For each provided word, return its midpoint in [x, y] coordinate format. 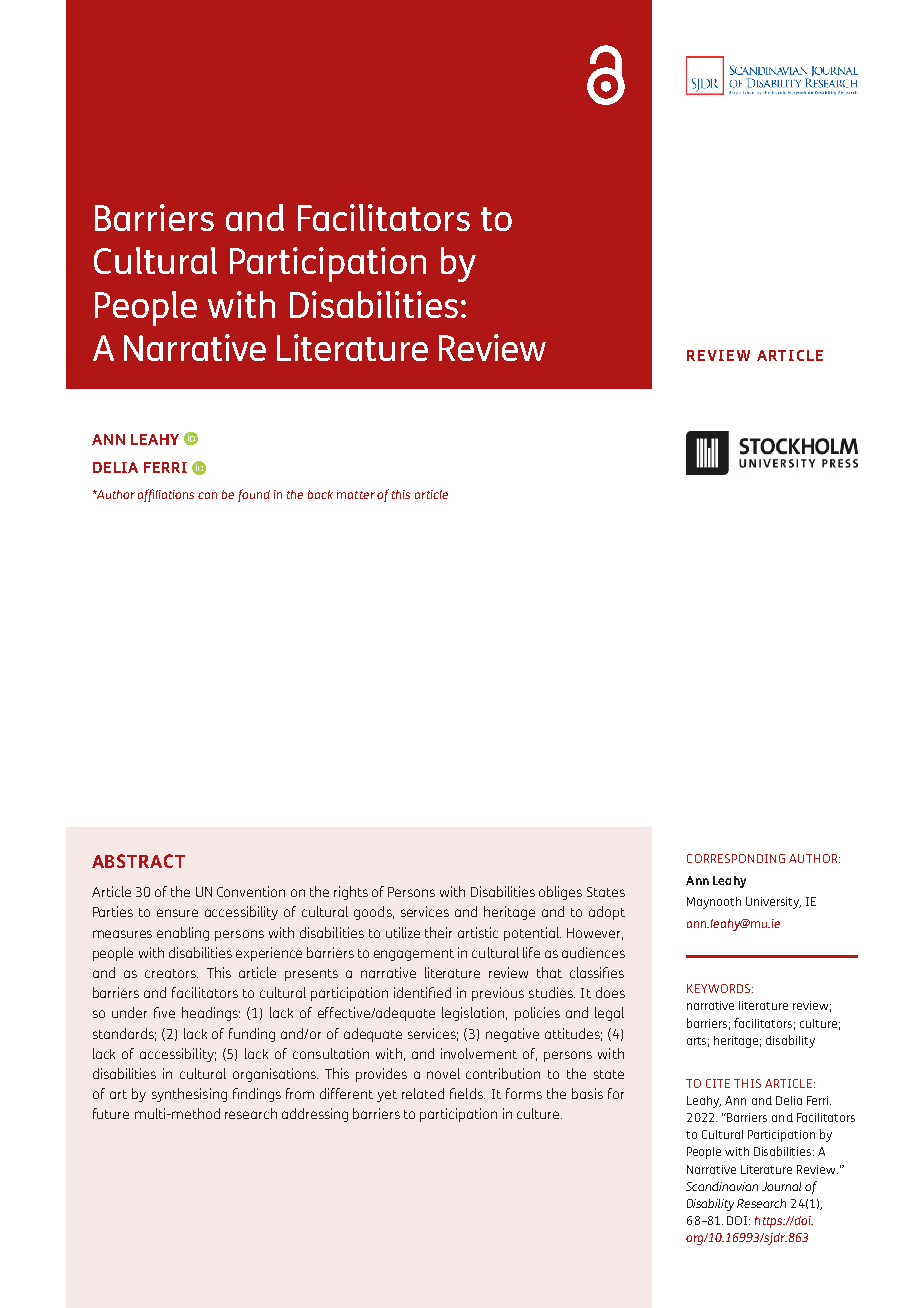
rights [351, 893]
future [111, 1113]
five [164, 1012]
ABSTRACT [138, 861]
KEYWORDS [720, 988]
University [773, 903]
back [320, 494]
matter [356, 495]
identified [422, 992]
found [254, 495]
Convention [251, 891]
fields [467, 1093]
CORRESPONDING [736, 858]
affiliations [166, 495]
